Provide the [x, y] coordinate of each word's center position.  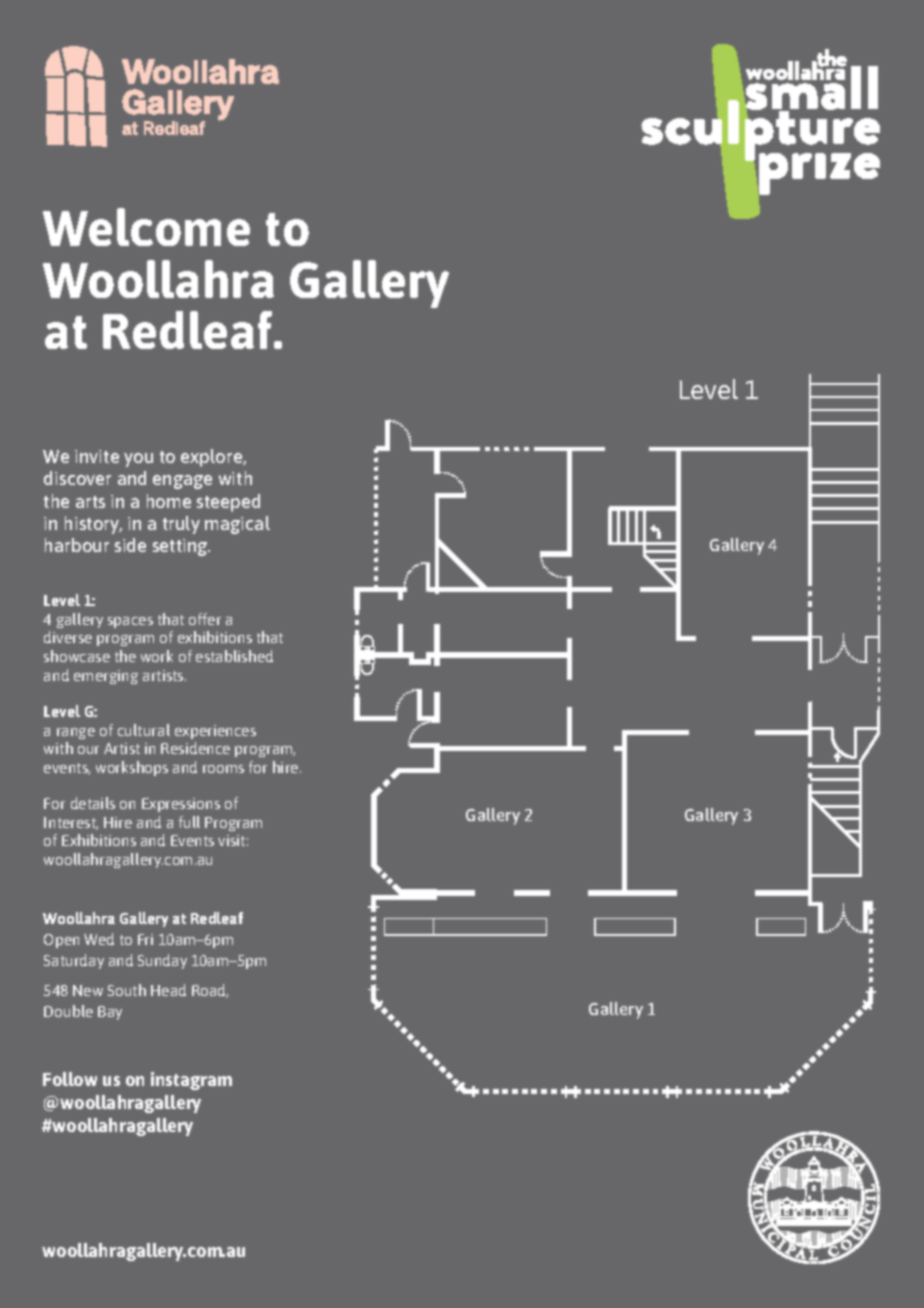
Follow [70, 1079]
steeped [228, 503]
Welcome [146, 227]
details [93, 803]
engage [182, 482]
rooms [223, 769]
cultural [144, 730]
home [169, 501]
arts [90, 502]
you [138, 460]
